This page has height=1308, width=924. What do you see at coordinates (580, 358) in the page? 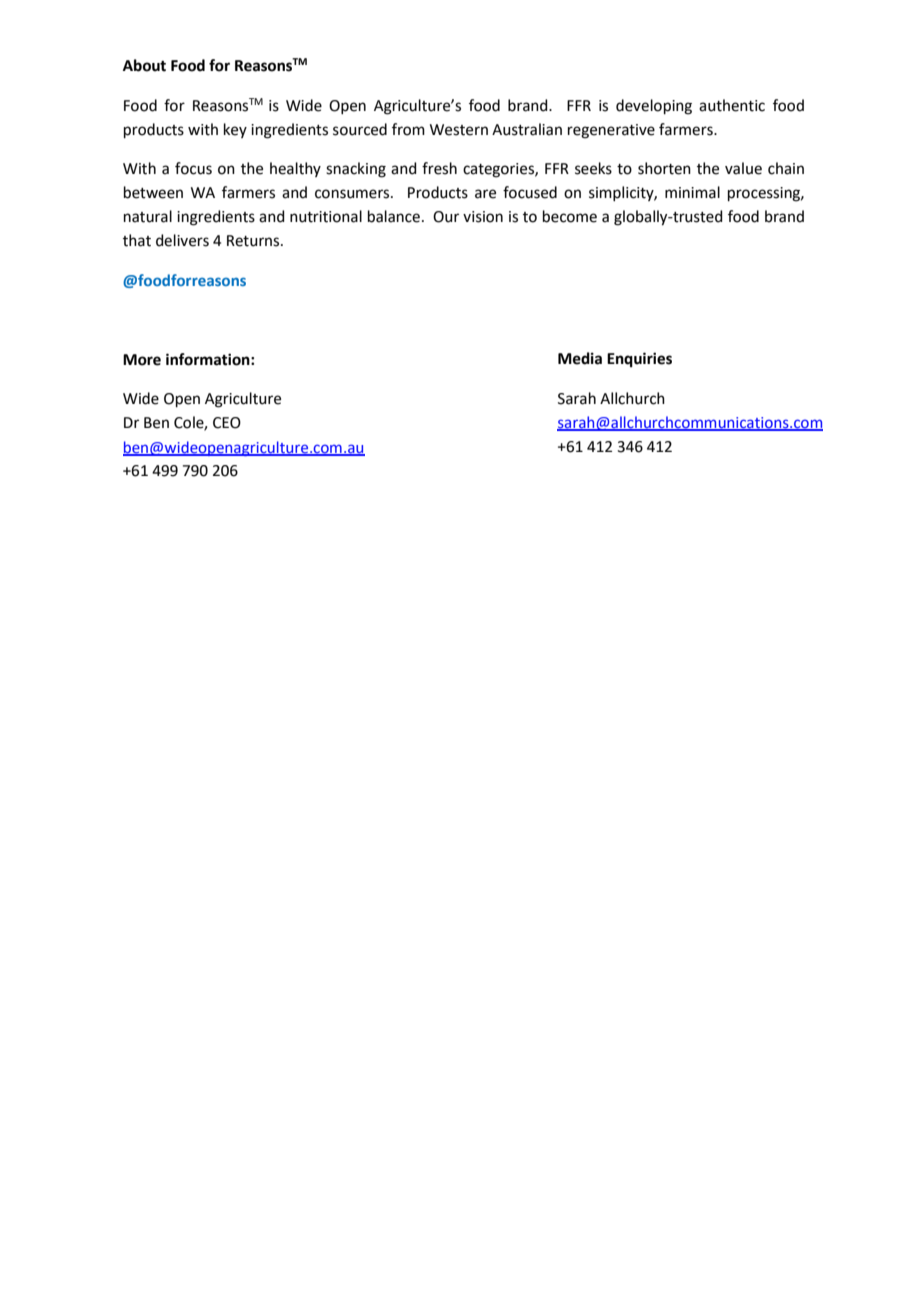
I see `Media` at bounding box center [580, 358].
